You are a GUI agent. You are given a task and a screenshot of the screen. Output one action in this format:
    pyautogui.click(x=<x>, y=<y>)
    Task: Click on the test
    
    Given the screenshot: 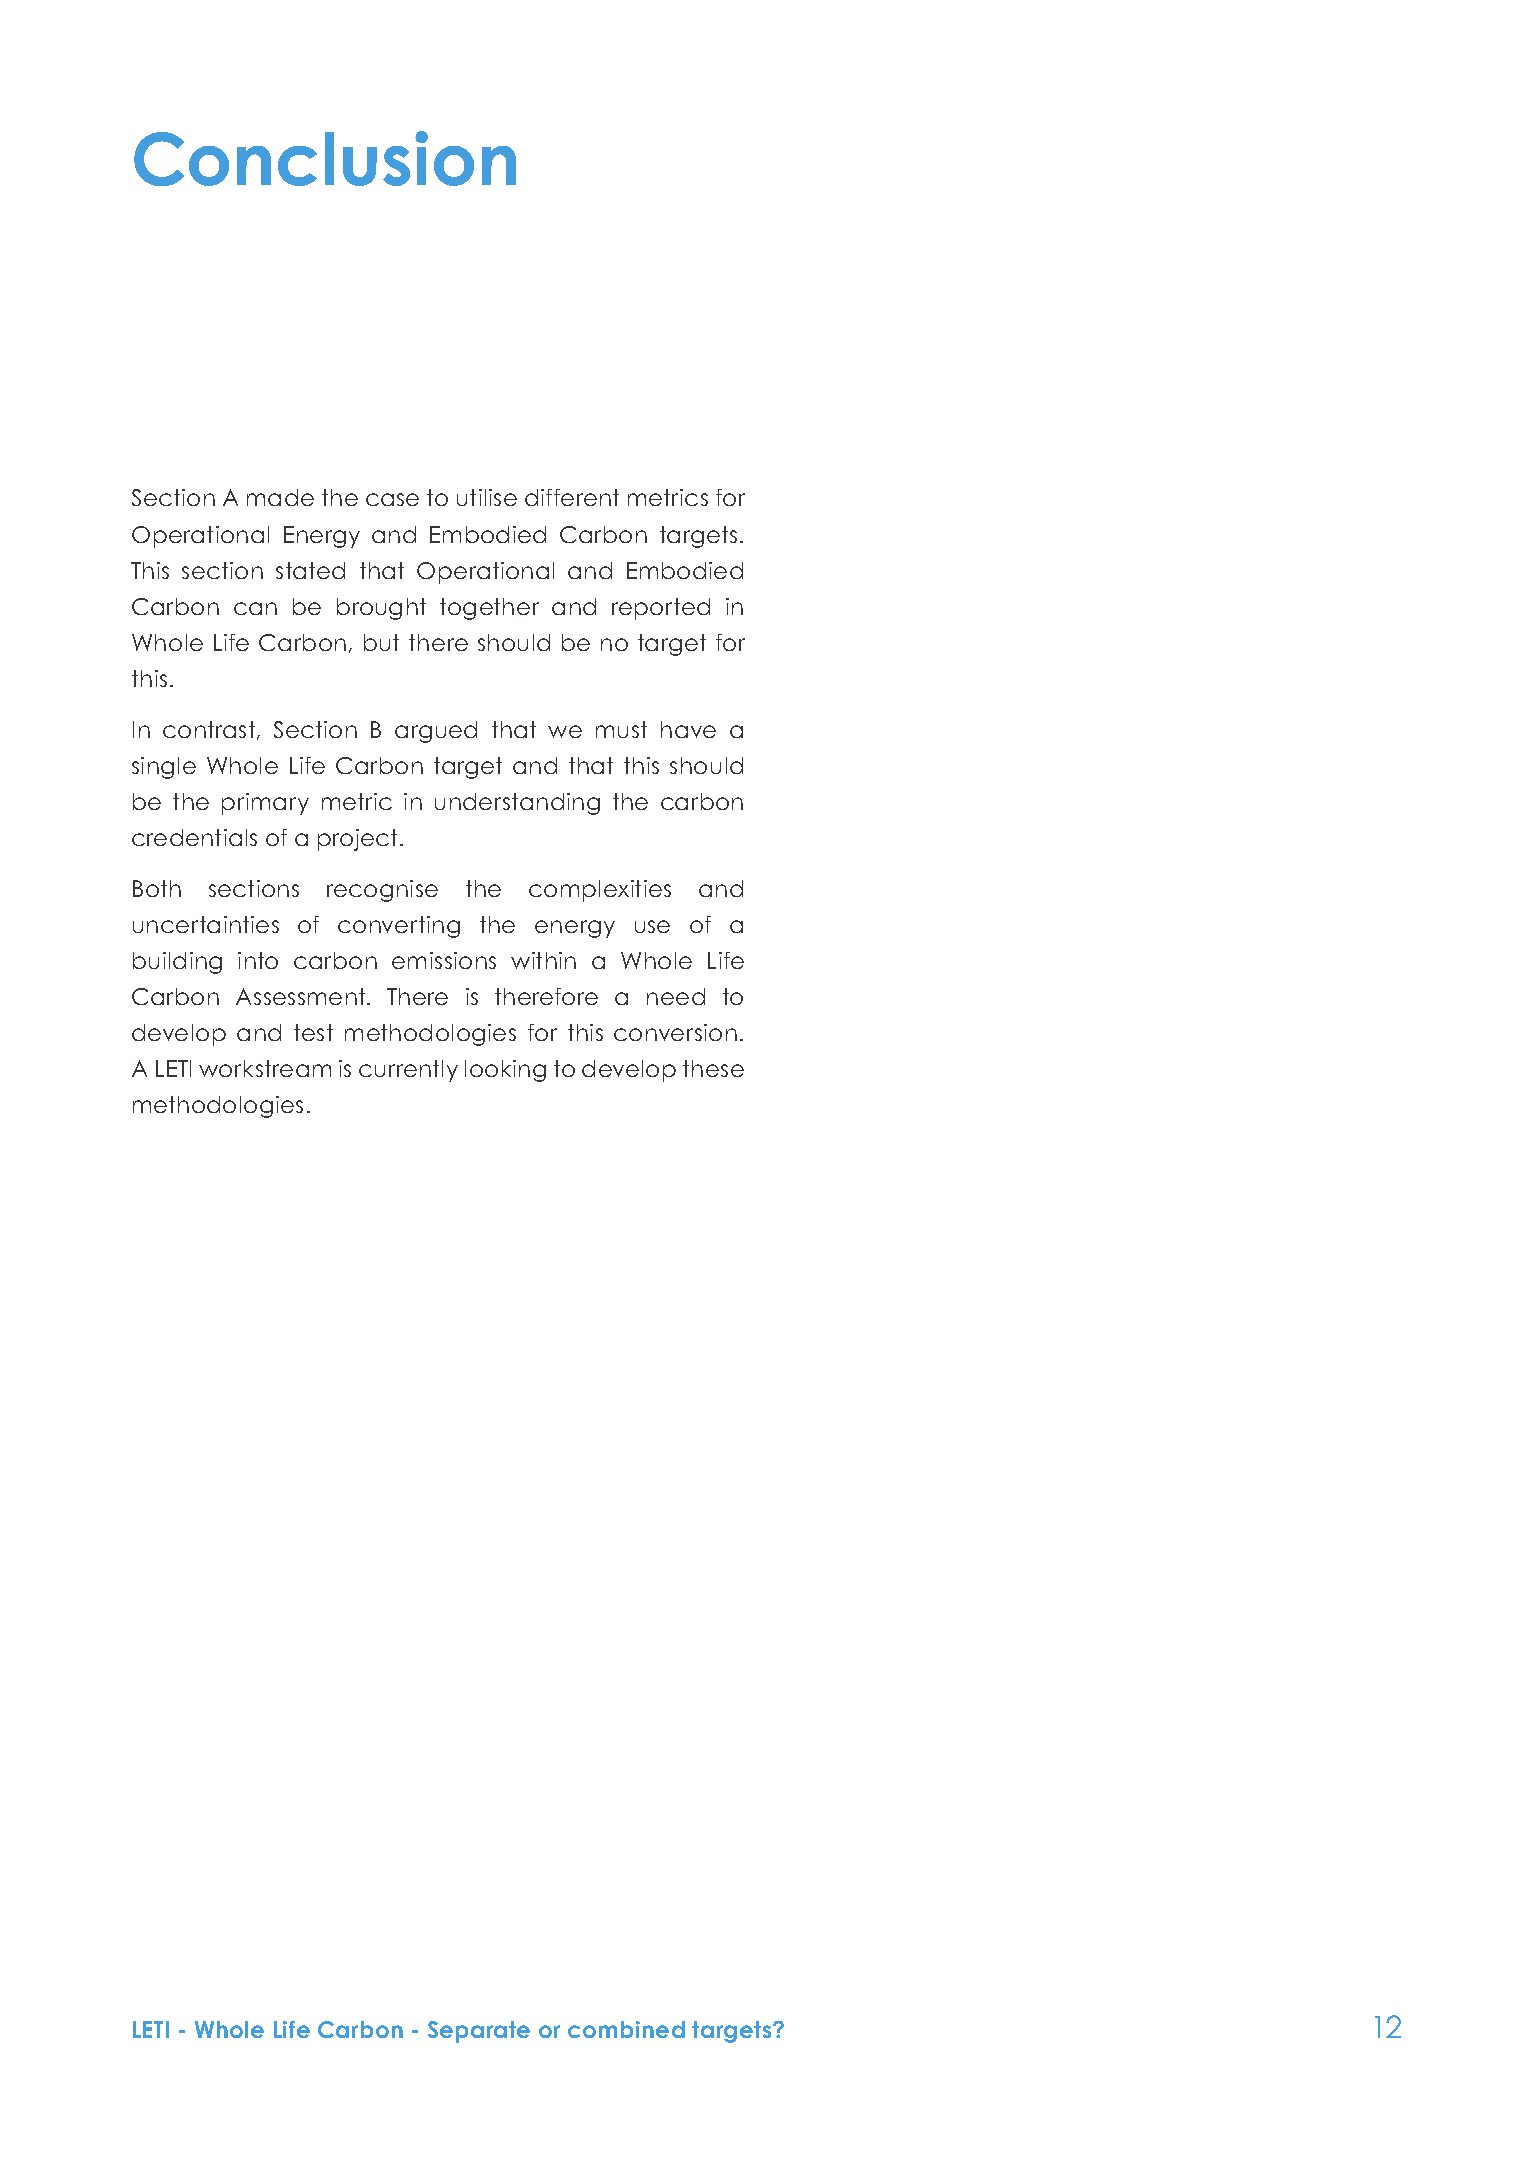 What is the action you would take?
    pyautogui.click(x=313, y=1032)
